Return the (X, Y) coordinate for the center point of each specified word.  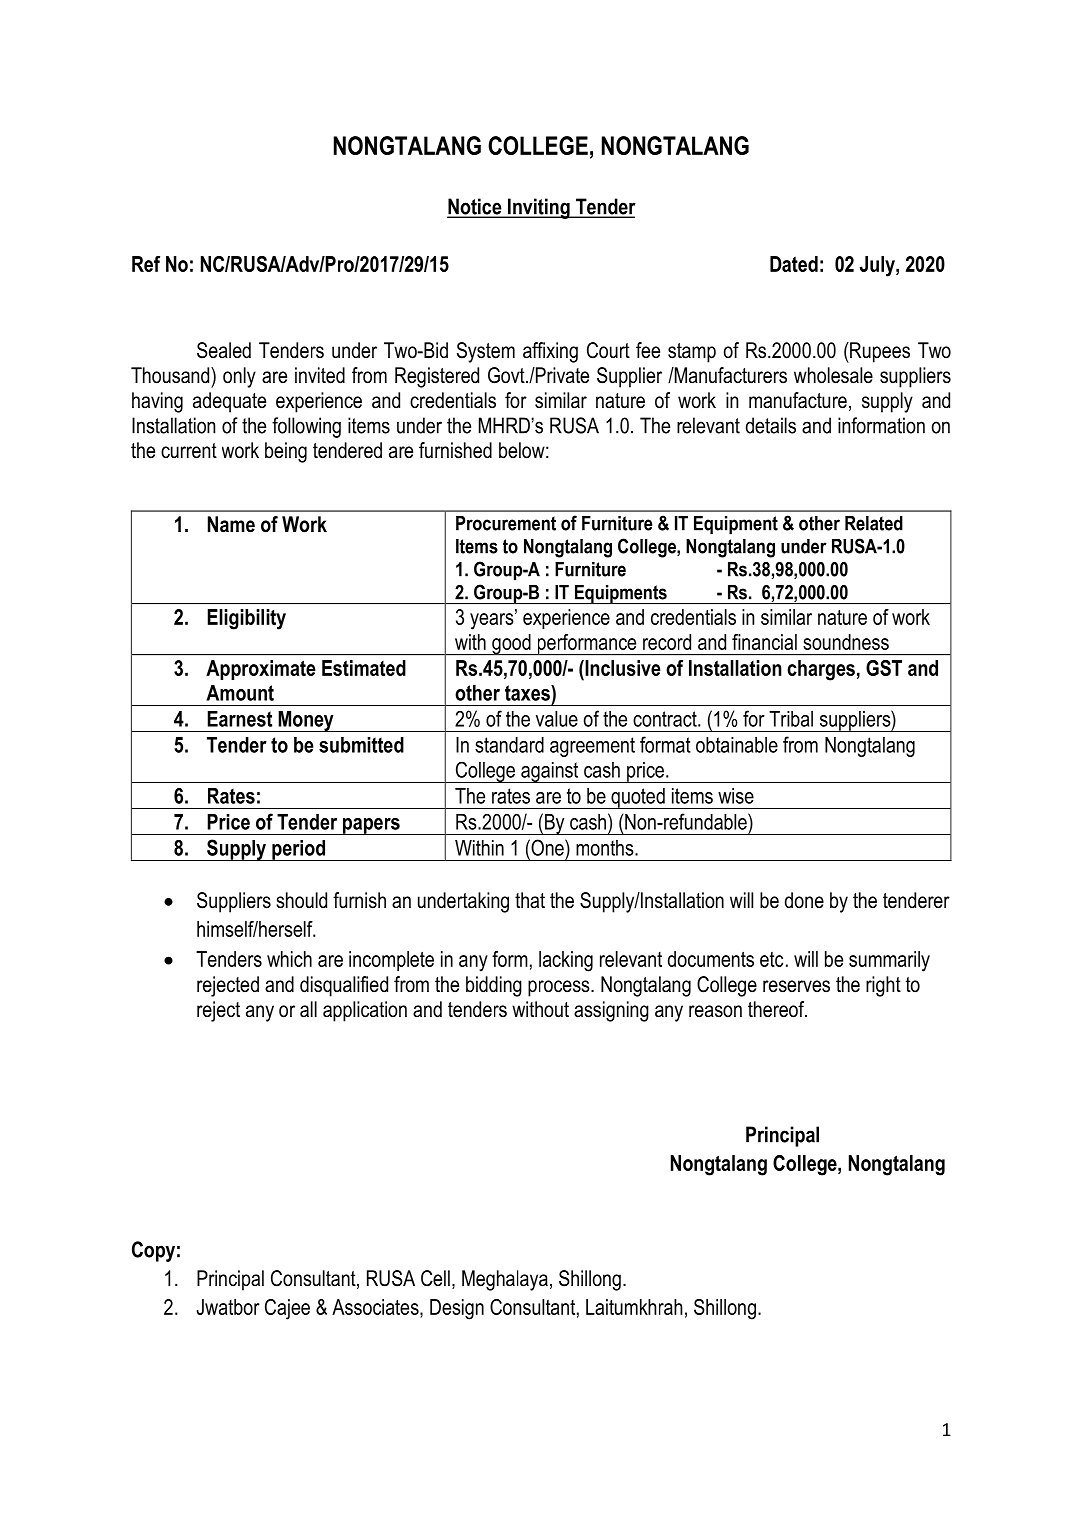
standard (509, 745)
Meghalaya (505, 1280)
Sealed (224, 350)
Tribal (791, 719)
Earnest (240, 719)
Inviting (539, 208)
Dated (794, 264)
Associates (376, 1307)
